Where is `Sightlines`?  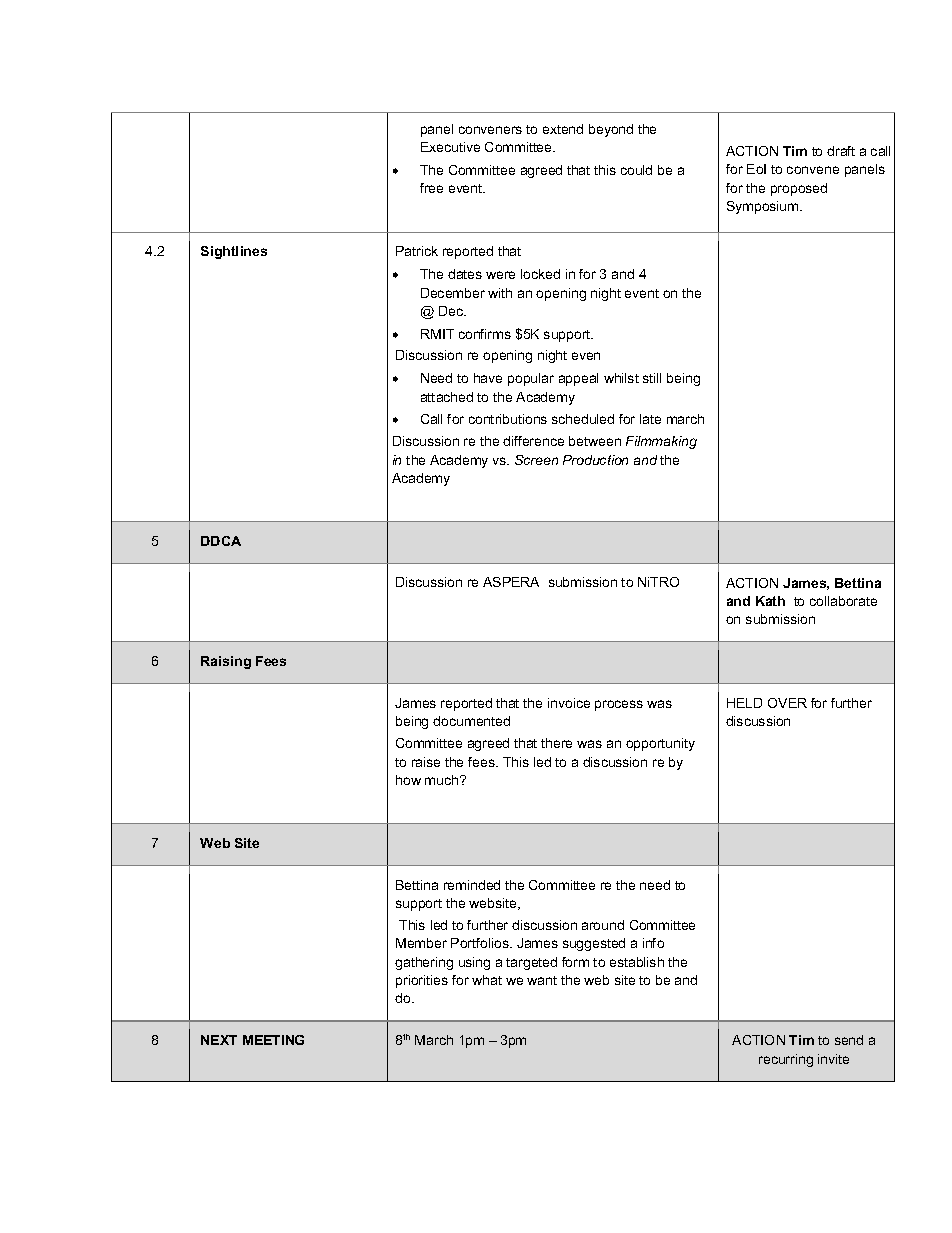 Sightlines is located at coordinates (234, 252).
